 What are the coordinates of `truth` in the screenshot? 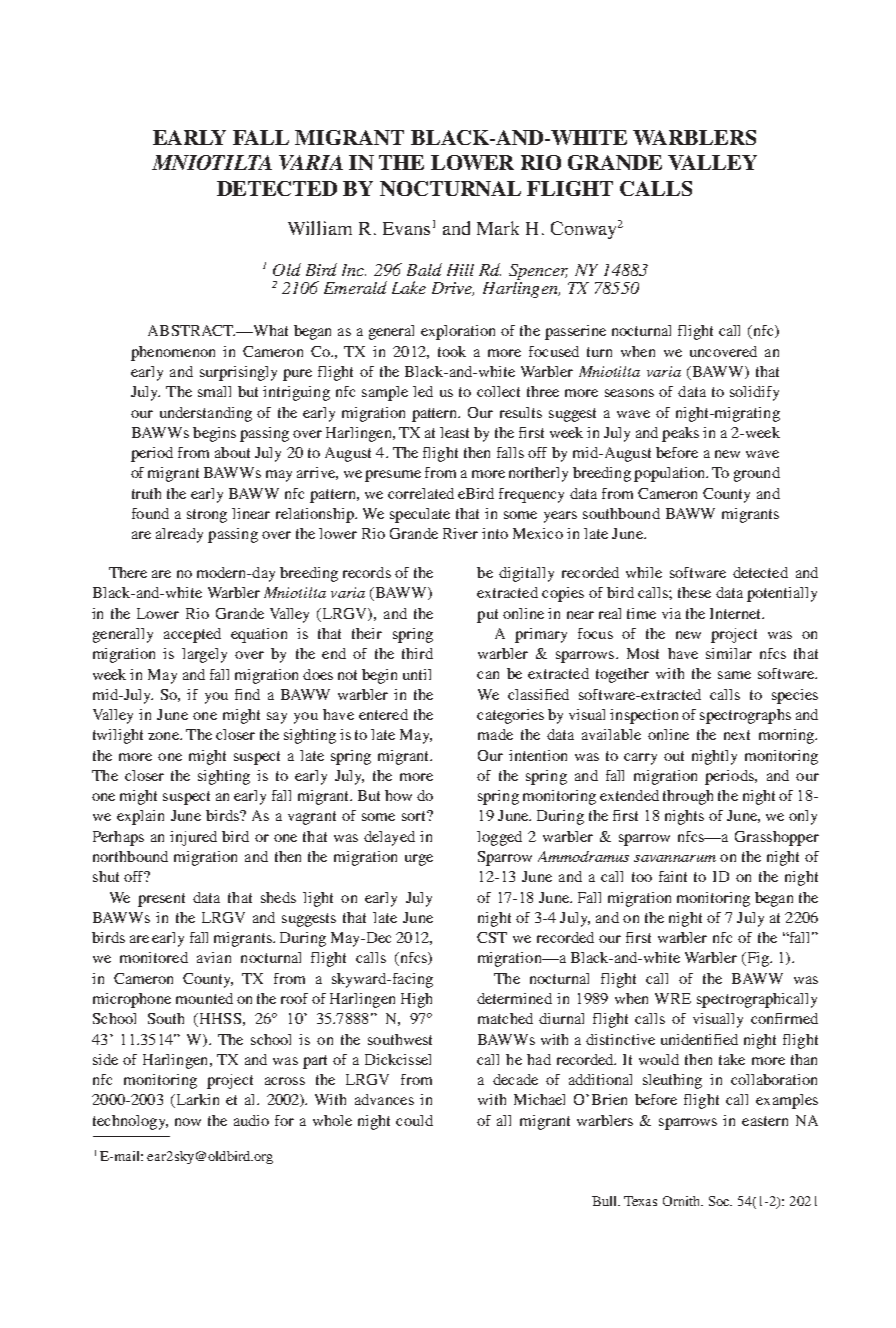 It's located at (146, 493).
